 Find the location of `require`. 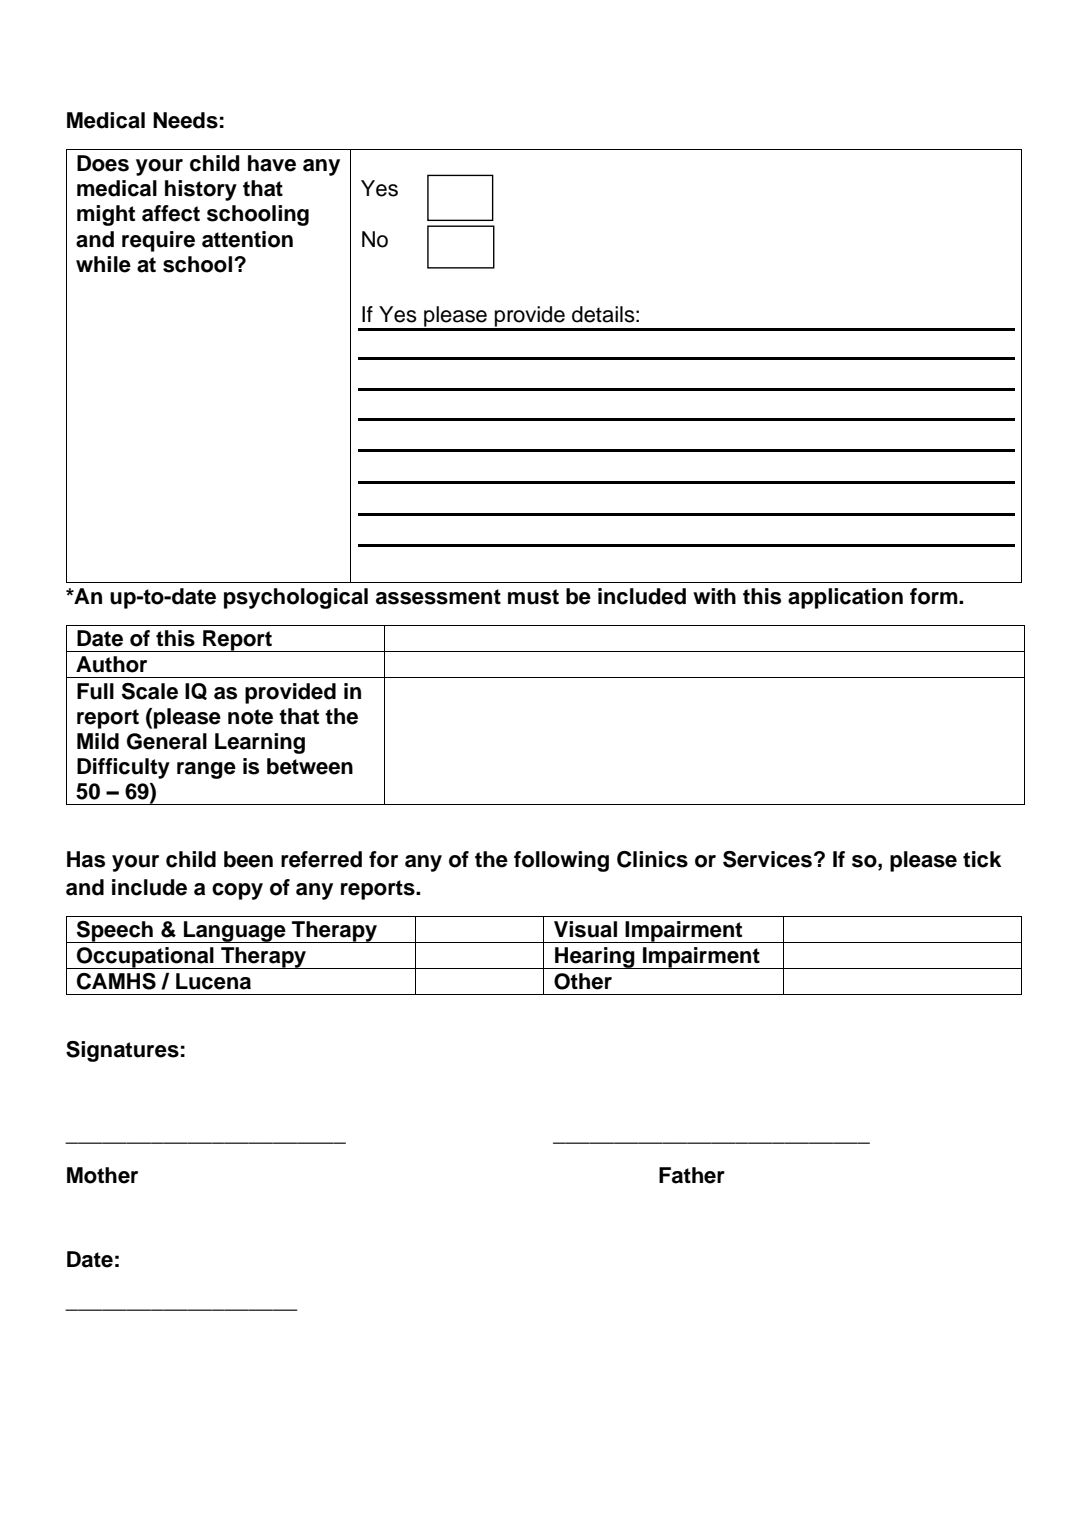

require is located at coordinates (158, 241).
